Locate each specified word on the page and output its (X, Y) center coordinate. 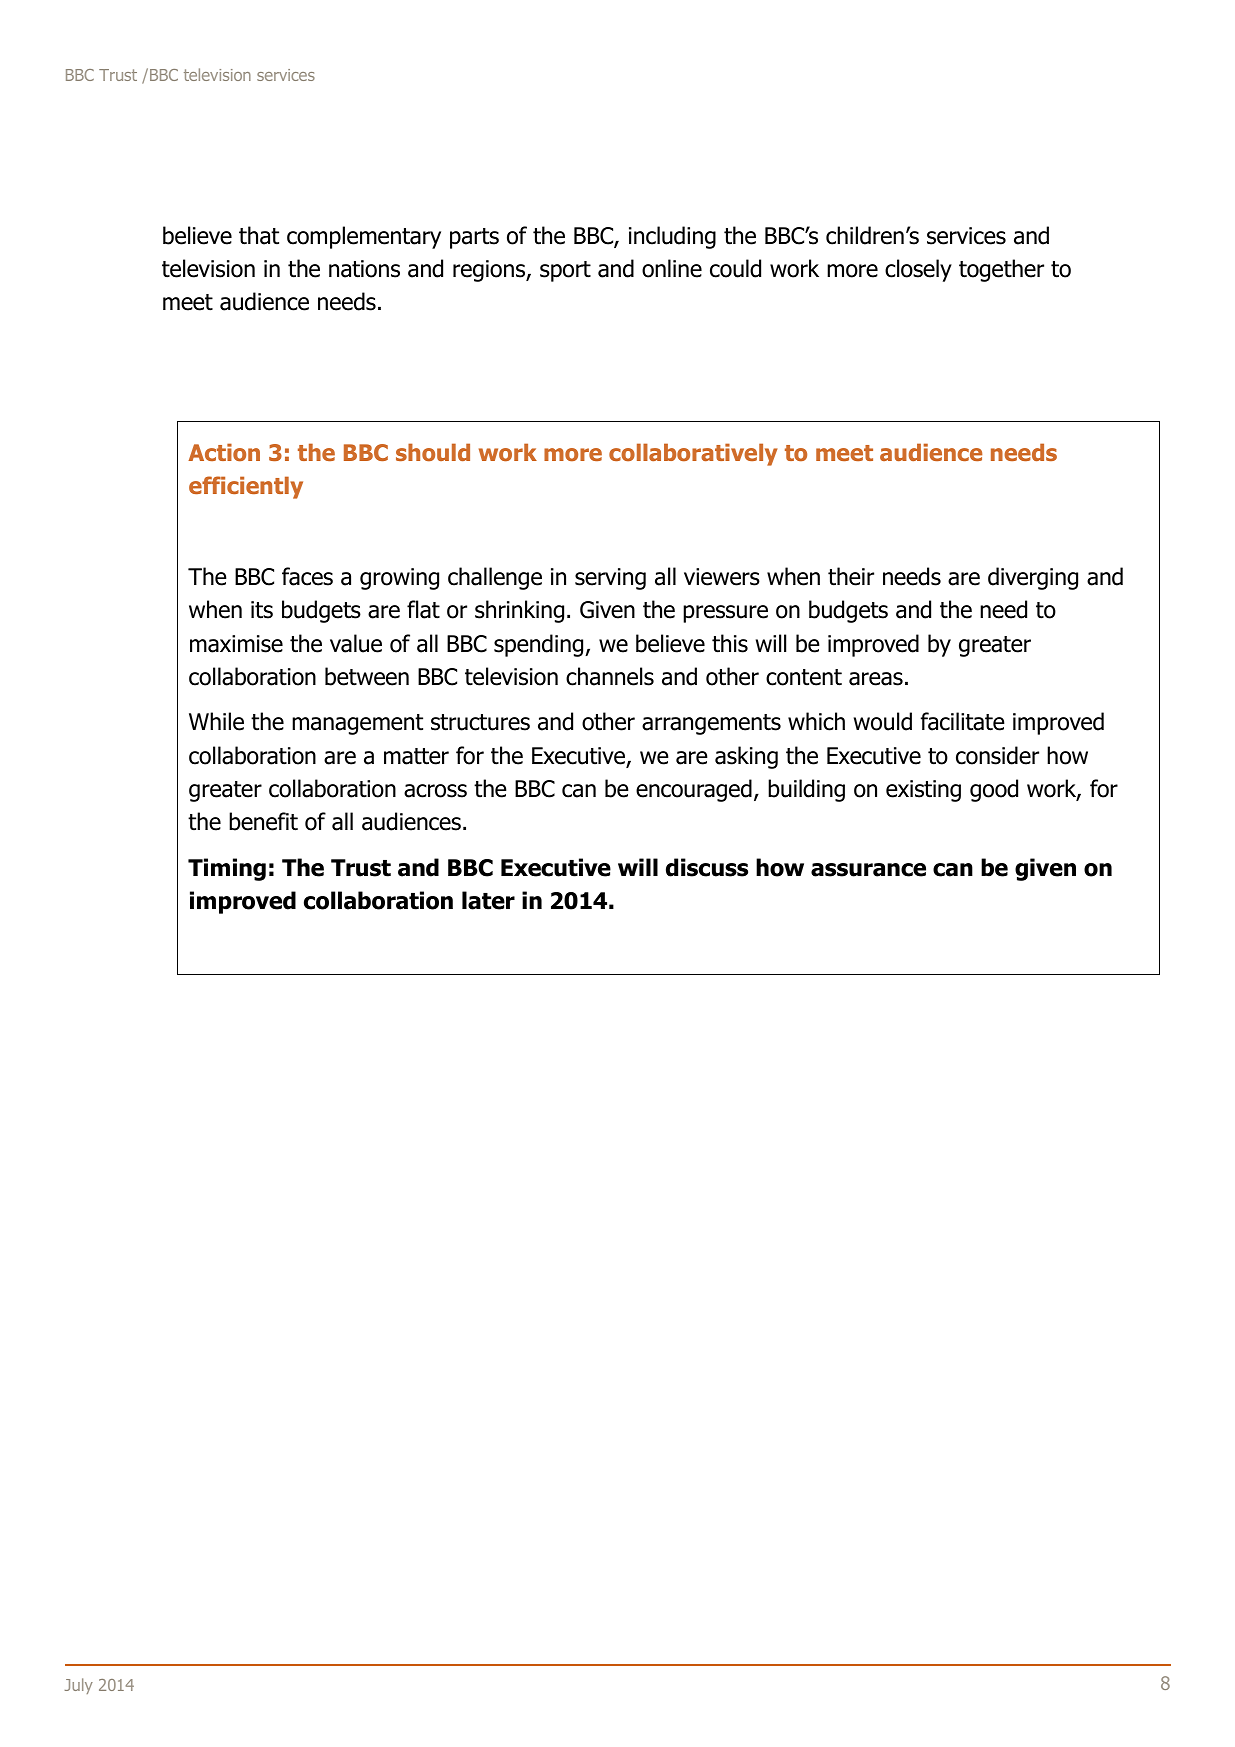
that (259, 235)
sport (565, 271)
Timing (227, 869)
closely (918, 270)
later (488, 900)
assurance (868, 870)
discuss (707, 867)
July (79, 1686)
